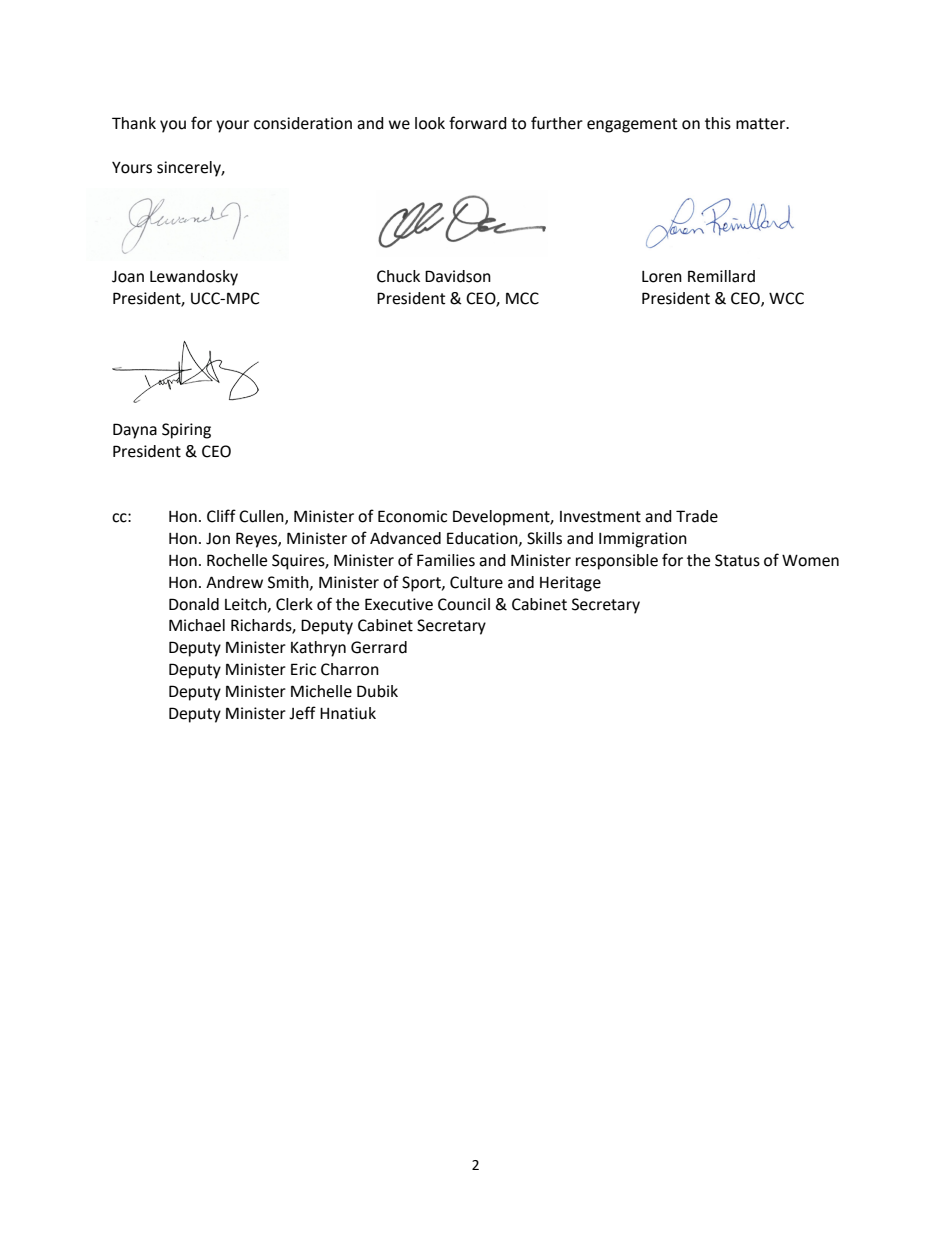 The width and height of the image is (952, 1233). What do you see at coordinates (412, 516) in the image?
I see `Economic` at bounding box center [412, 516].
